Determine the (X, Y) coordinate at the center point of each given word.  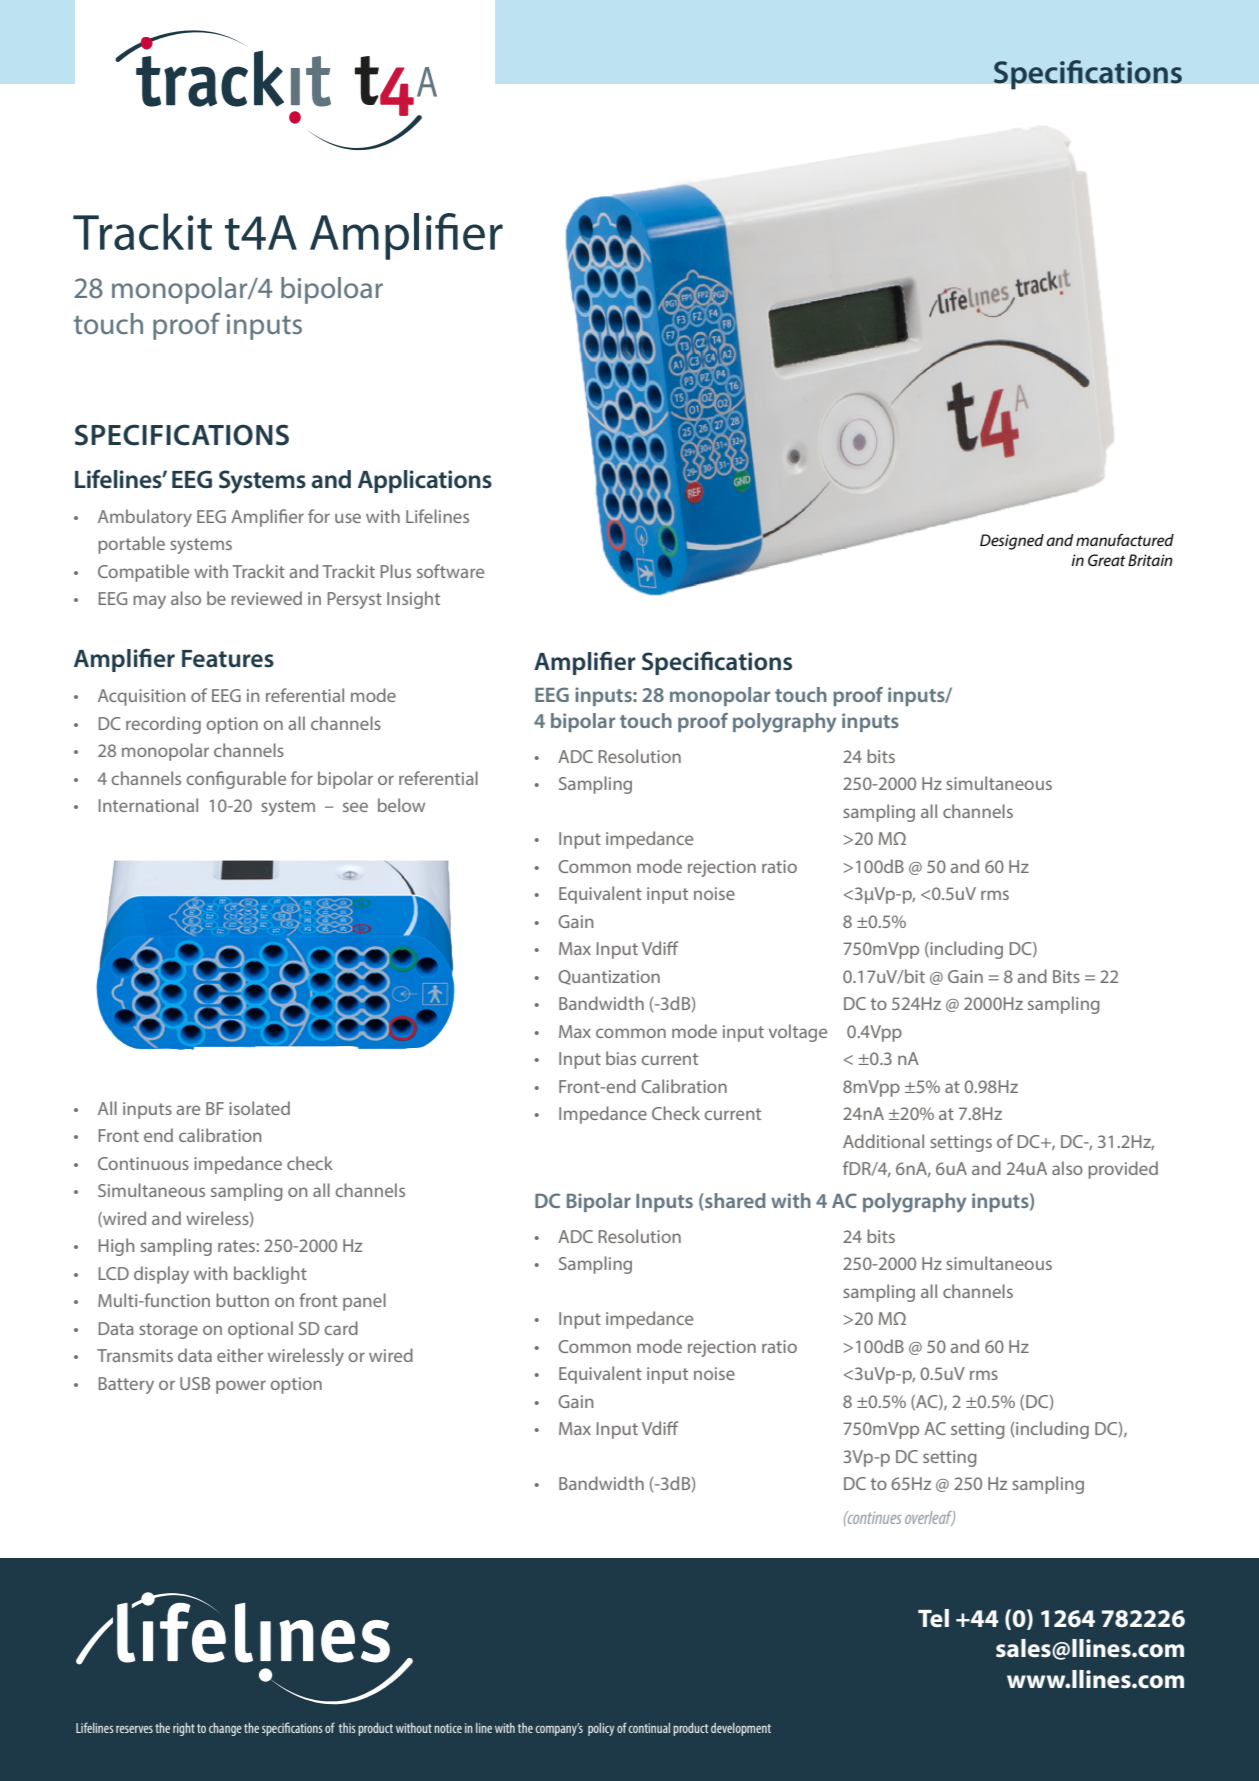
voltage (798, 1033)
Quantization (609, 977)
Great (1107, 560)
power (241, 1387)
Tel (933, 1618)
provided (1123, 1170)
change (225, 1729)
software (450, 571)
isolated (259, 1108)
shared (734, 1202)
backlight (270, 1275)
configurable (236, 780)
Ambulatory (145, 518)
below (401, 805)
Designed (1012, 542)
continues (873, 1517)
